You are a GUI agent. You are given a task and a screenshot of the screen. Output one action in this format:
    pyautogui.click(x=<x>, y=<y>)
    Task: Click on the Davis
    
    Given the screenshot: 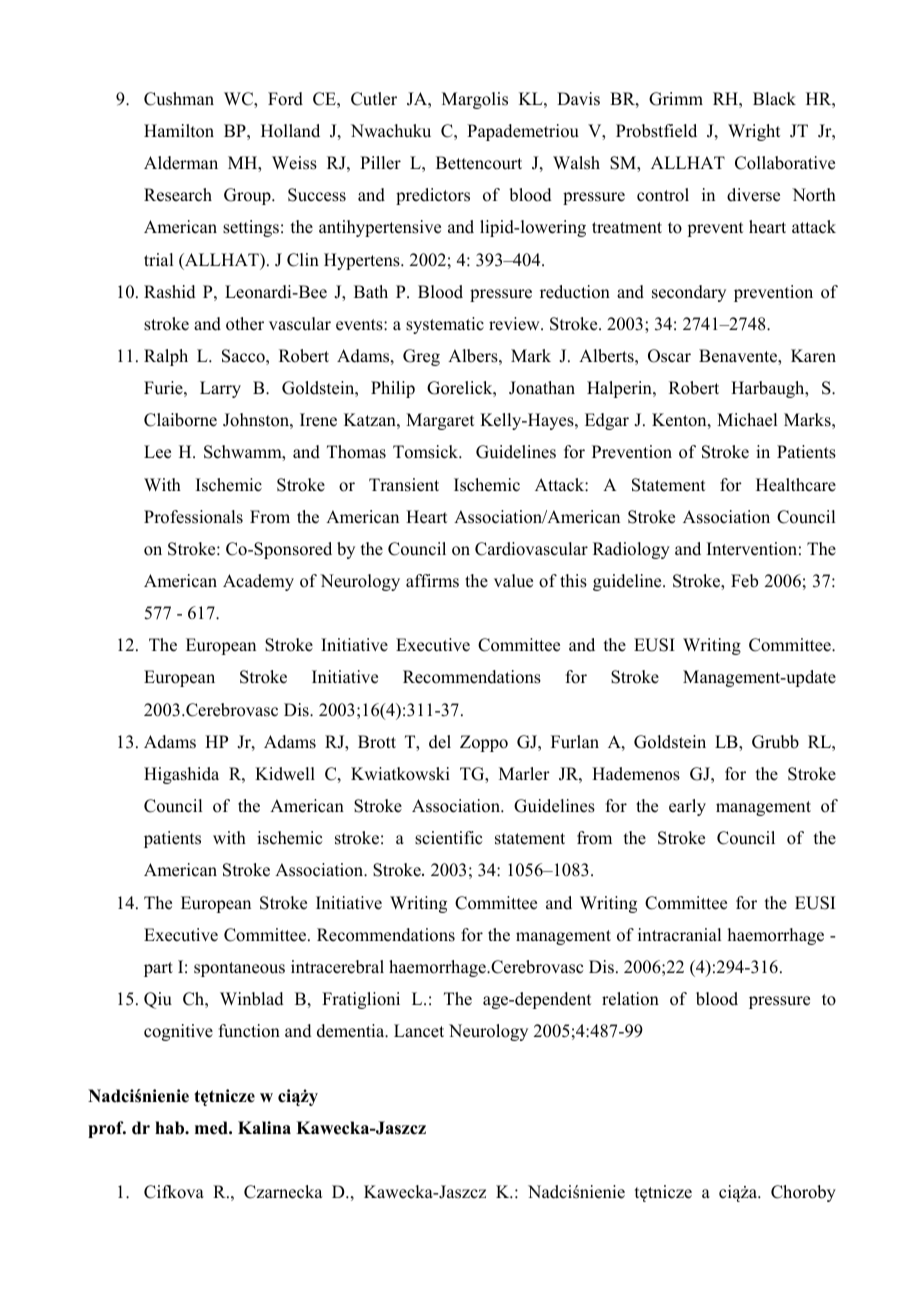 What is the action you would take?
    pyautogui.click(x=578, y=99)
